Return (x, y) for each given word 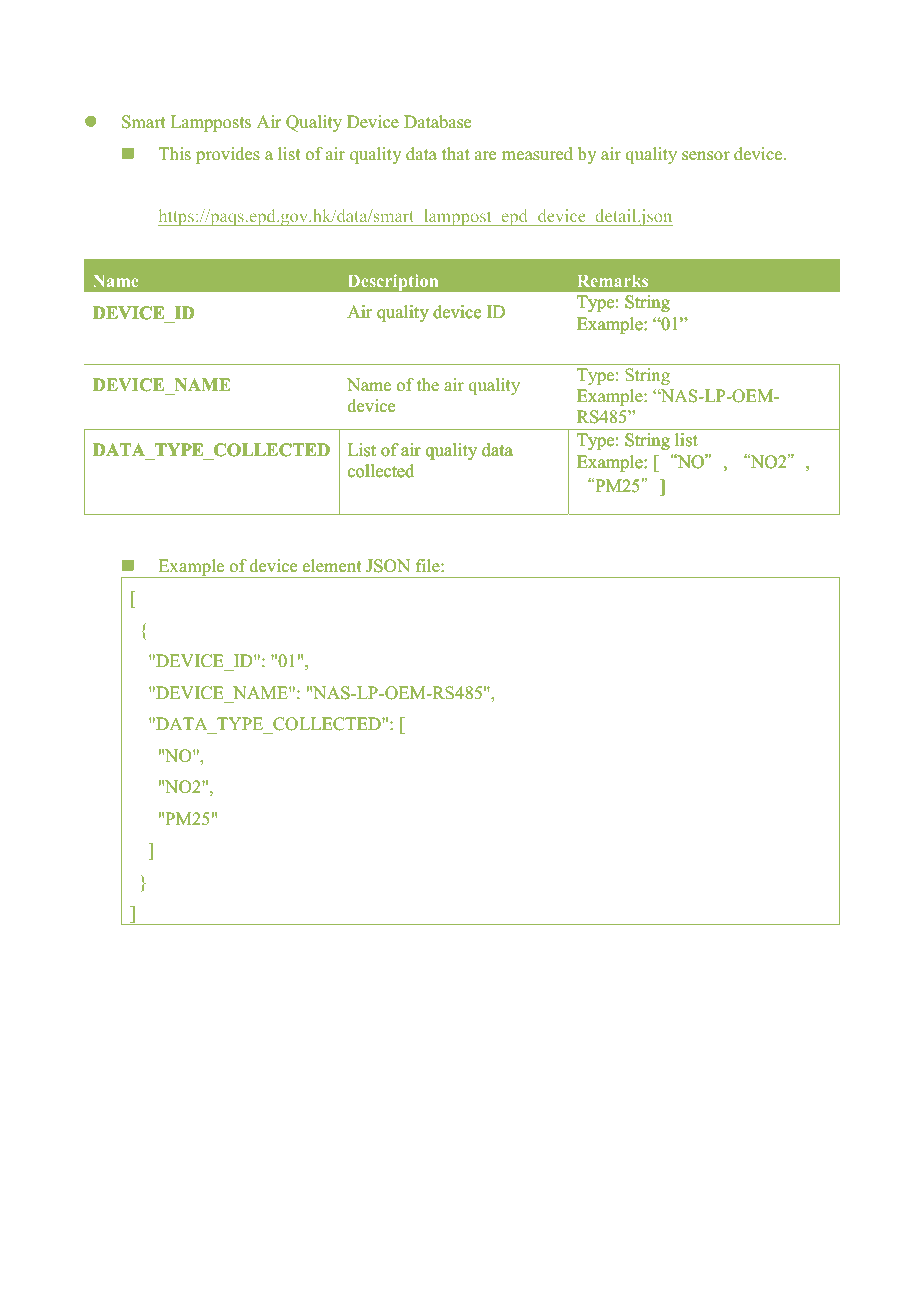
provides (228, 155)
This (175, 154)
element (332, 566)
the (428, 385)
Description (393, 283)
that (456, 153)
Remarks (613, 281)
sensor (706, 156)
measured (537, 154)
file (429, 566)
